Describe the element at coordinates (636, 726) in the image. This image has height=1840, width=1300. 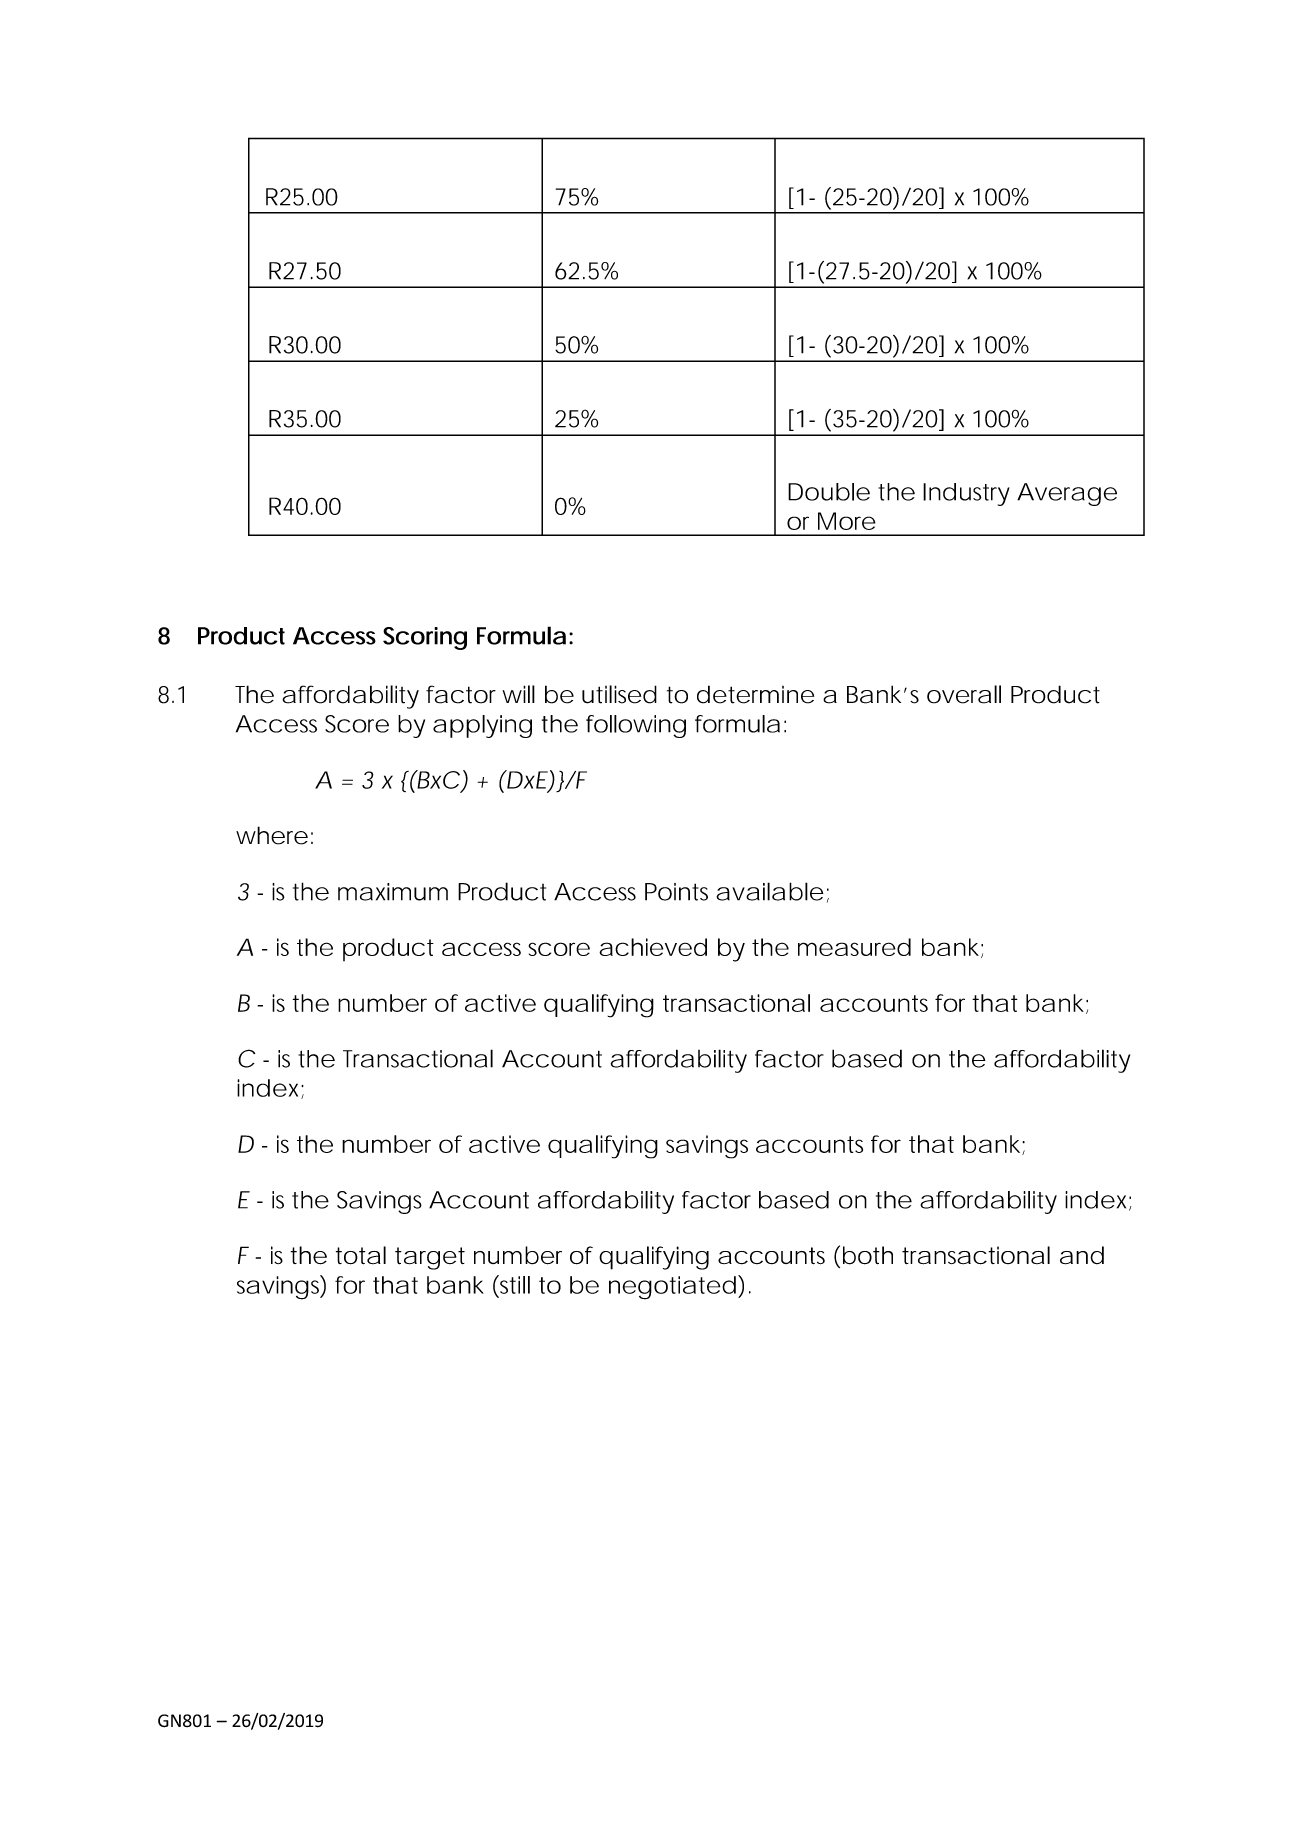
I see `following` at that location.
